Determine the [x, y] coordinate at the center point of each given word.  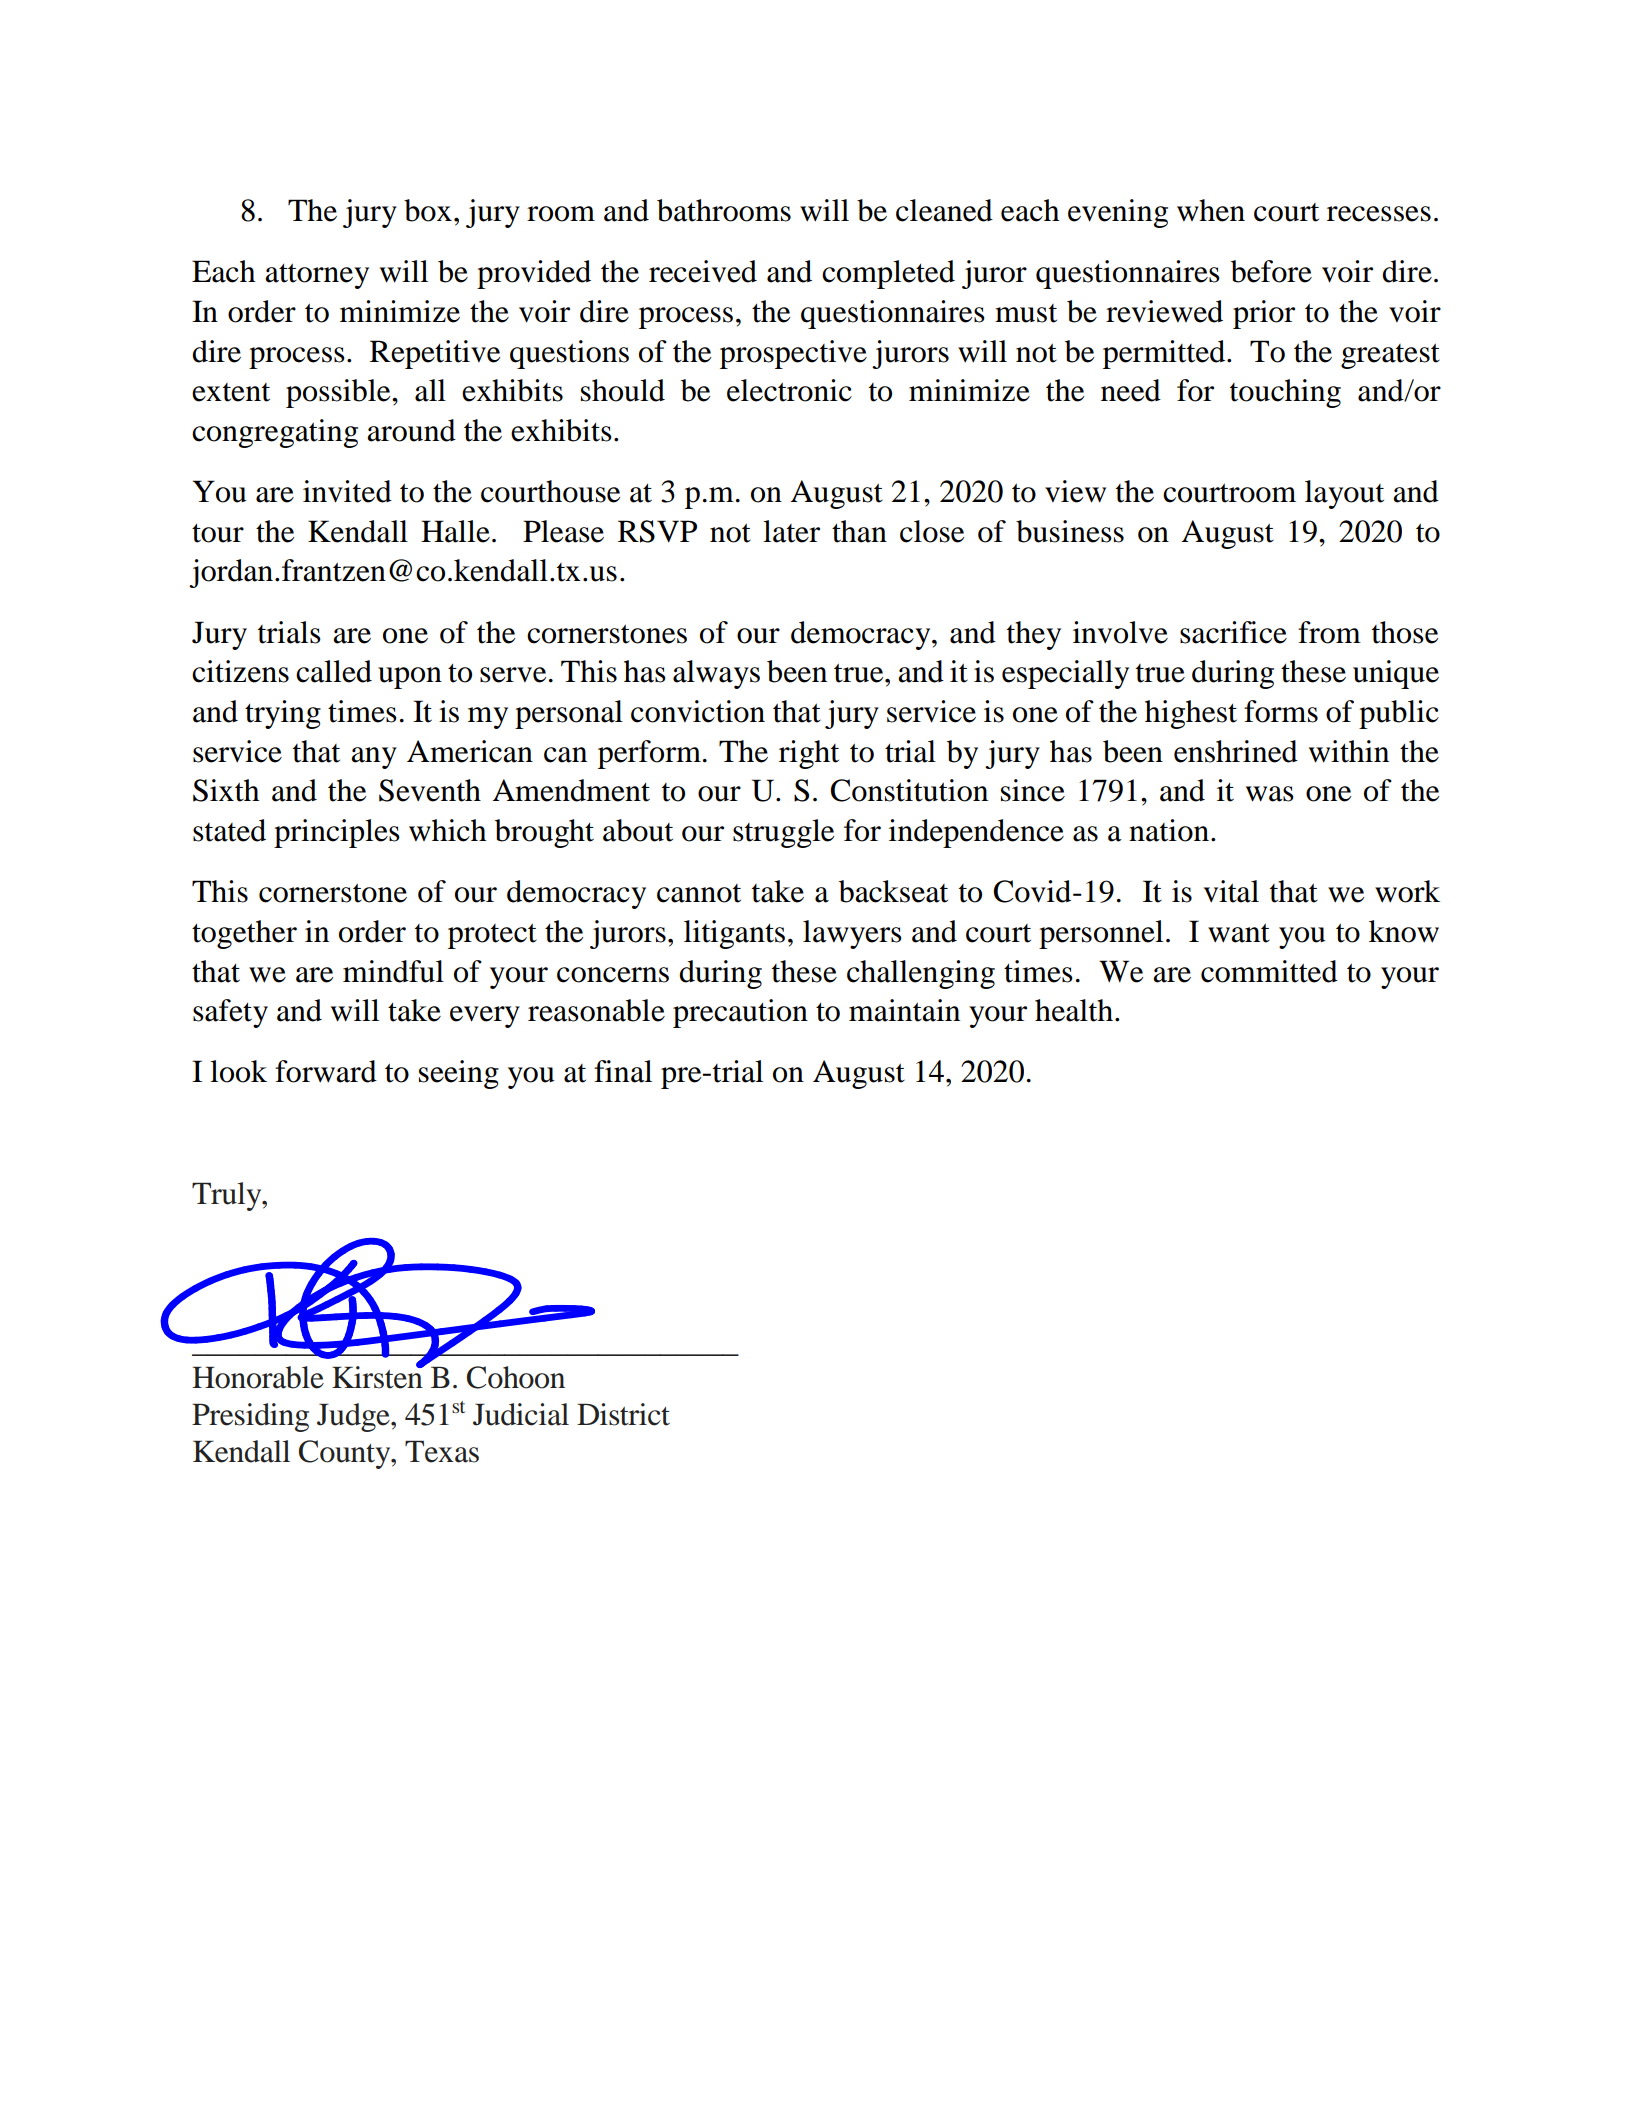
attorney [317, 276]
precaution [740, 1013]
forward [326, 1071]
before [1271, 271]
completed [888, 274]
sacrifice [1233, 632]
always [716, 674]
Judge [354, 1417]
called [334, 671]
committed [1269, 971]
